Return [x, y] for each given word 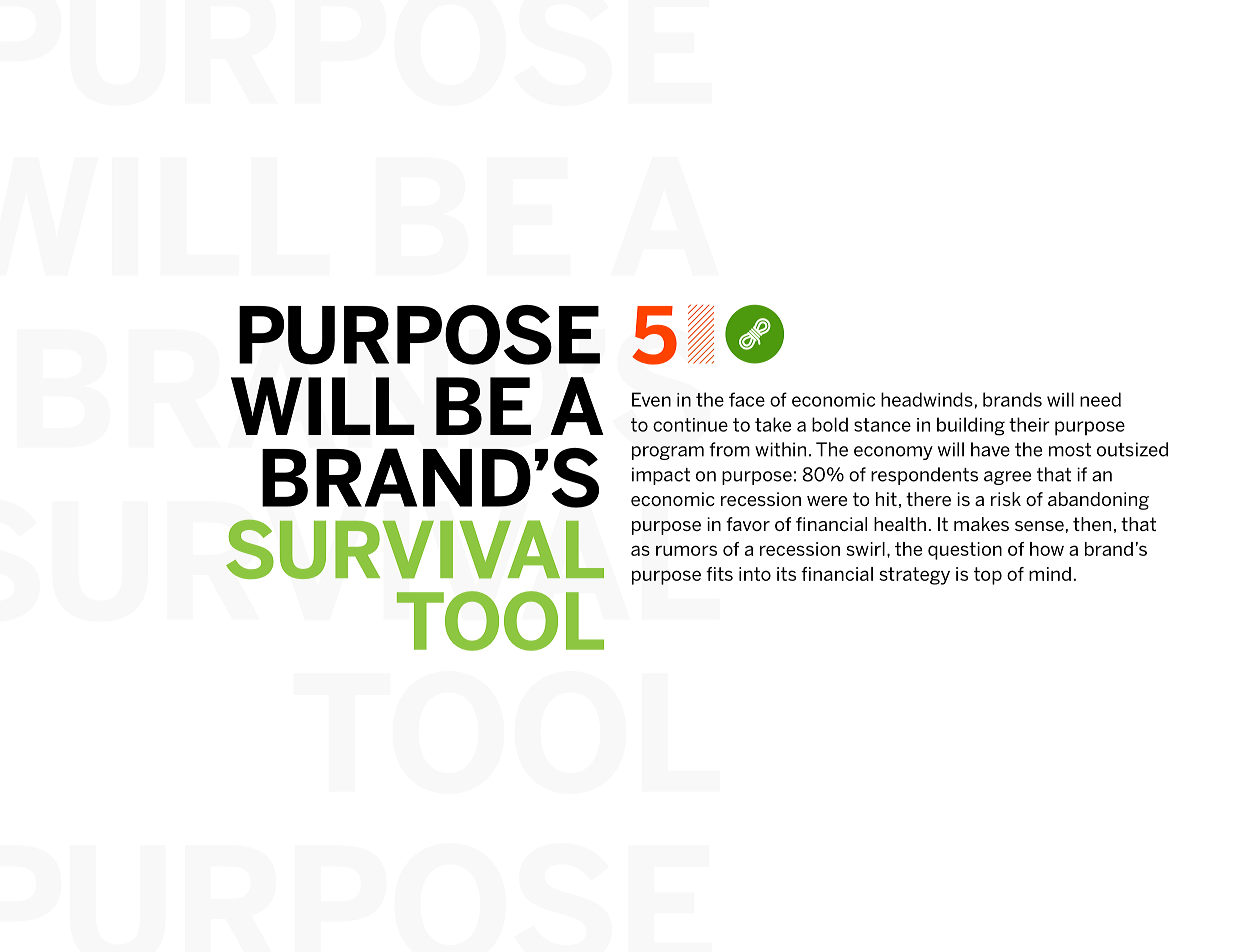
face [747, 399]
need [1100, 399]
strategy [914, 576]
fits [719, 574]
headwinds [927, 399]
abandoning [1098, 501]
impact [661, 476]
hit [886, 499]
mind [1050, 574]
